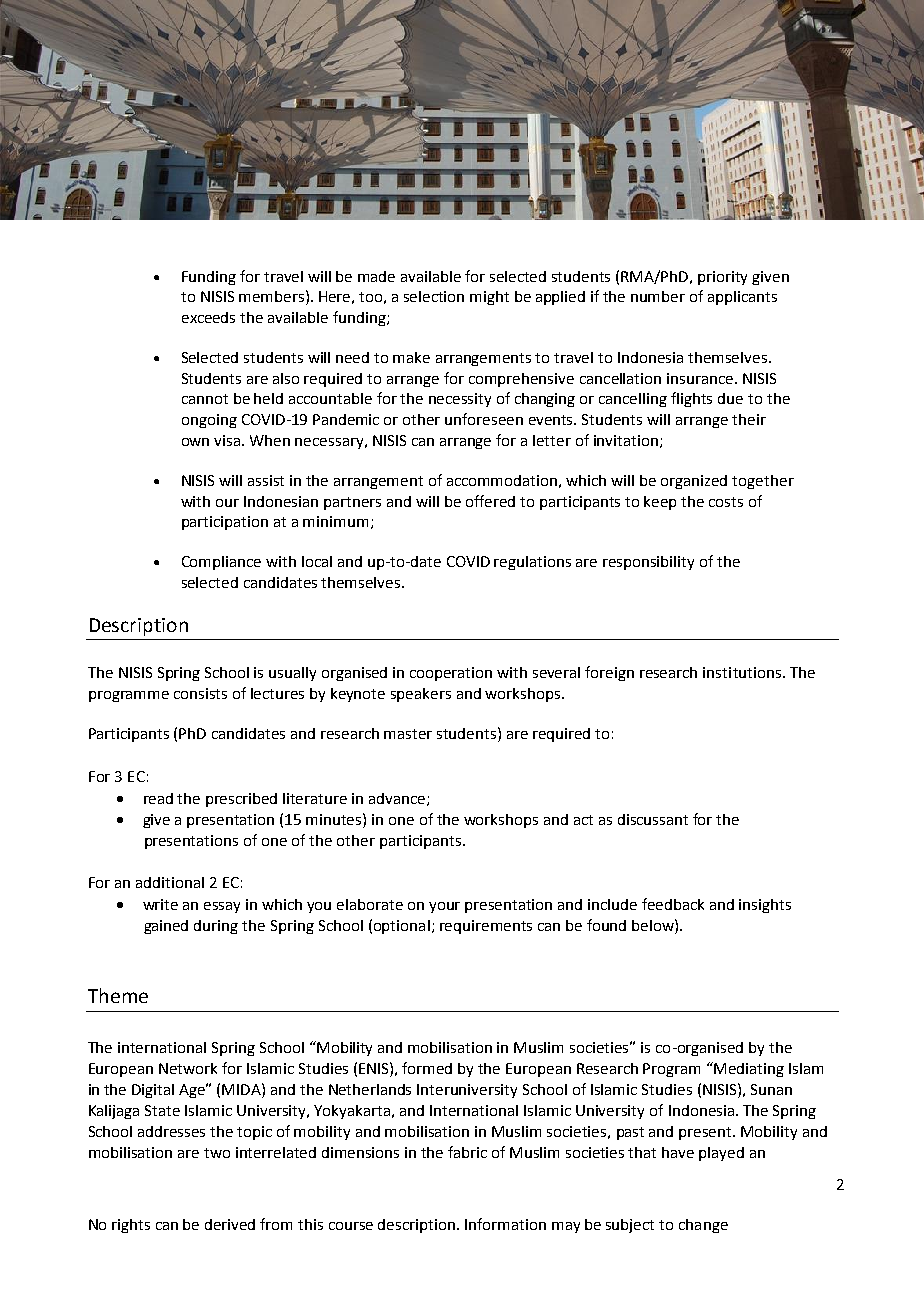 Image resolution: width=924 pixels, height=1308 pixels. Describe the element at coordinates (158, 798) in the page. I see `read` at that location.
